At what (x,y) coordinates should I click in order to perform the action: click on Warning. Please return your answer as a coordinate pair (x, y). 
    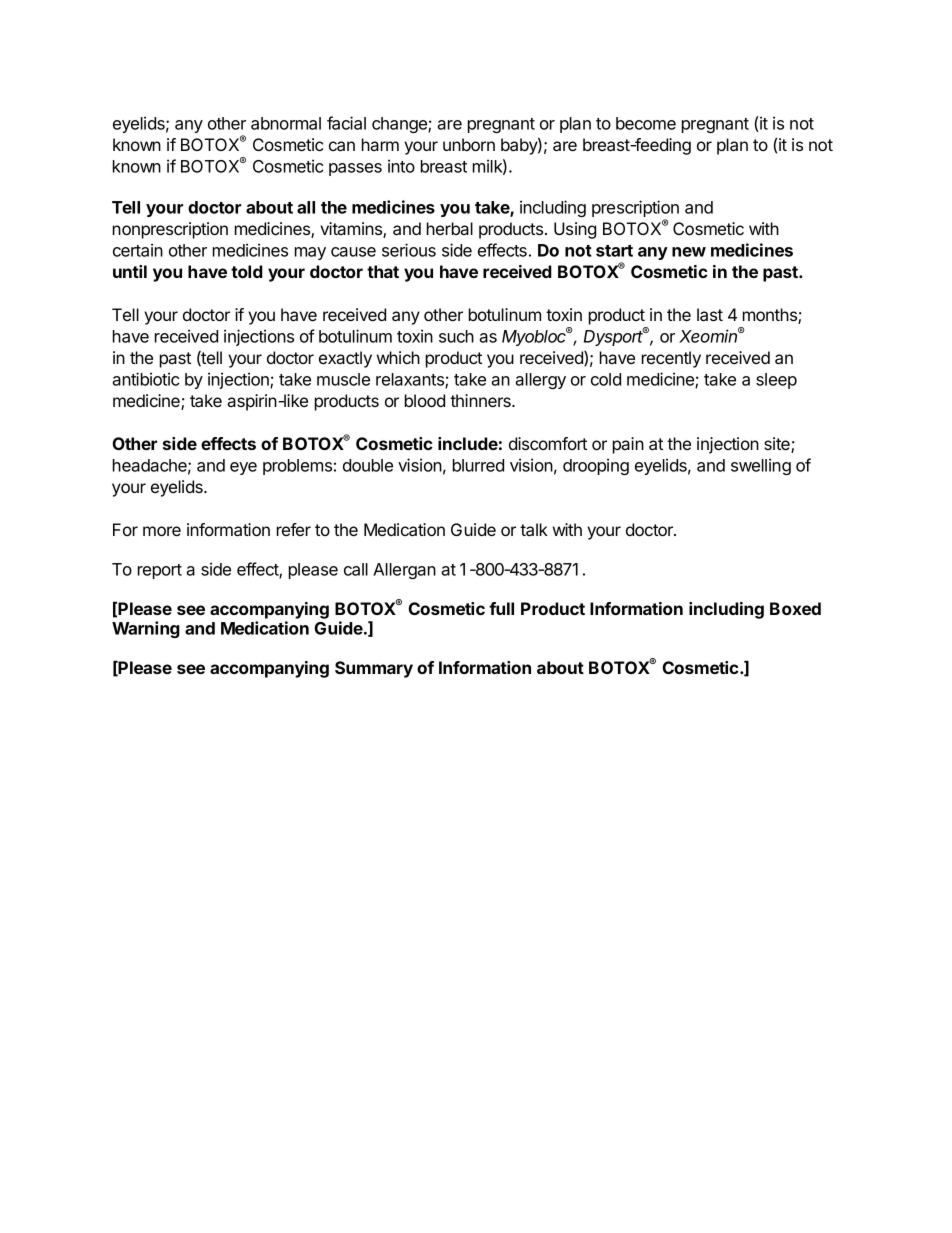
    Looking at the image, I should click on (146, 629).
